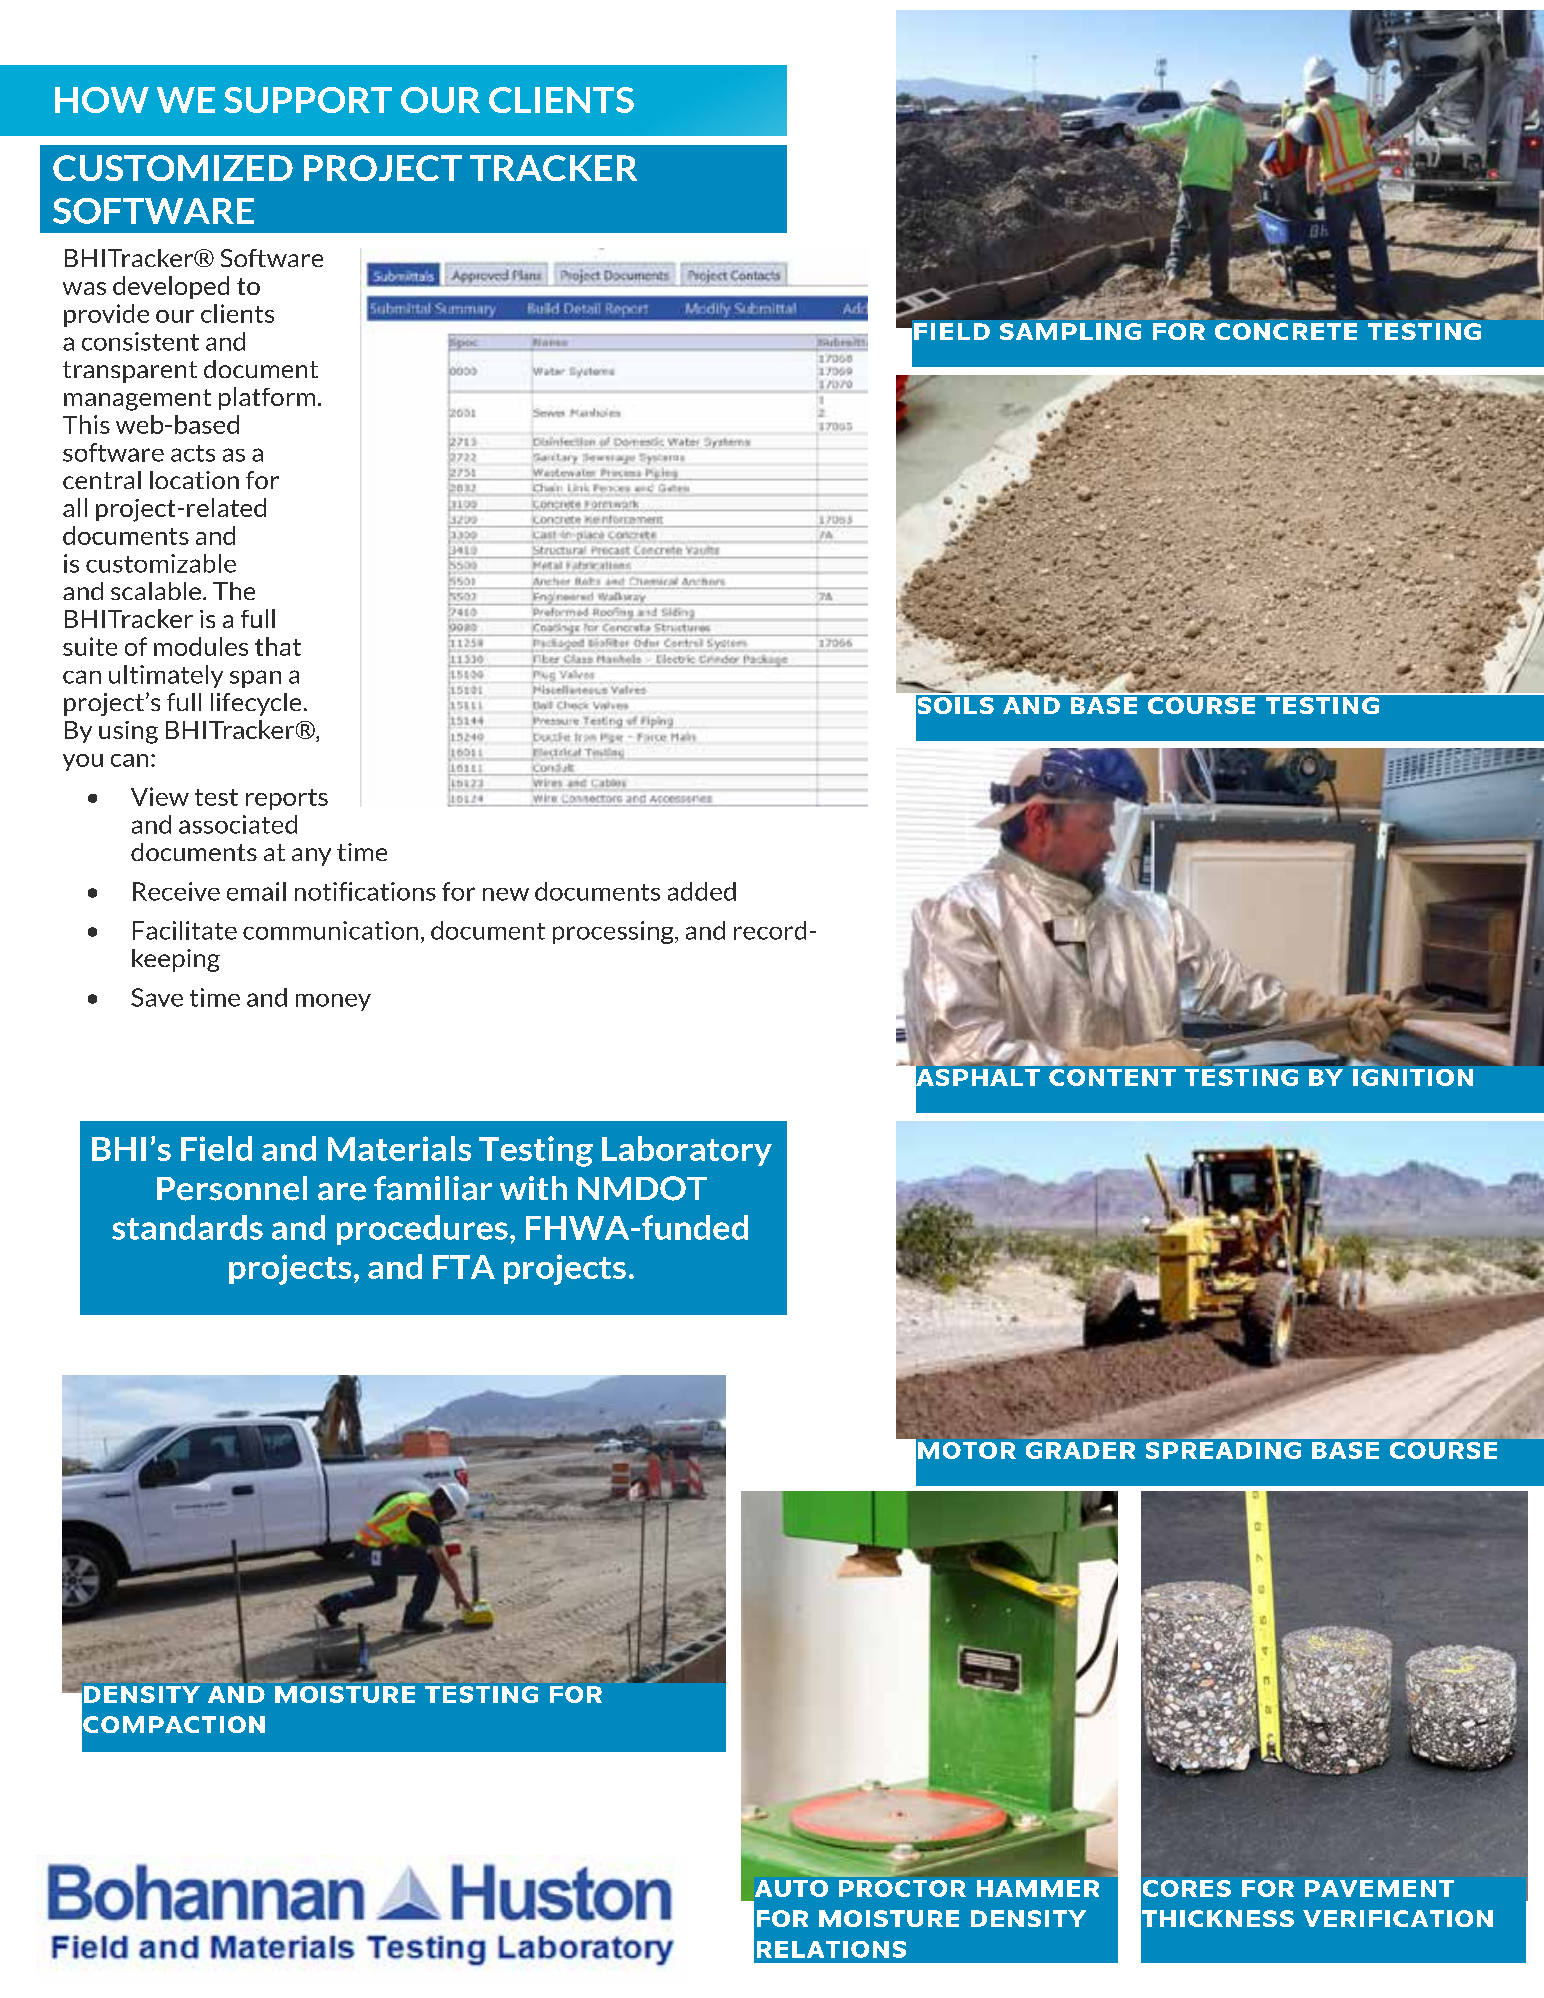  Describe the element at coordinates (791, 1888) in the document. I see `AUTO` at that location.
